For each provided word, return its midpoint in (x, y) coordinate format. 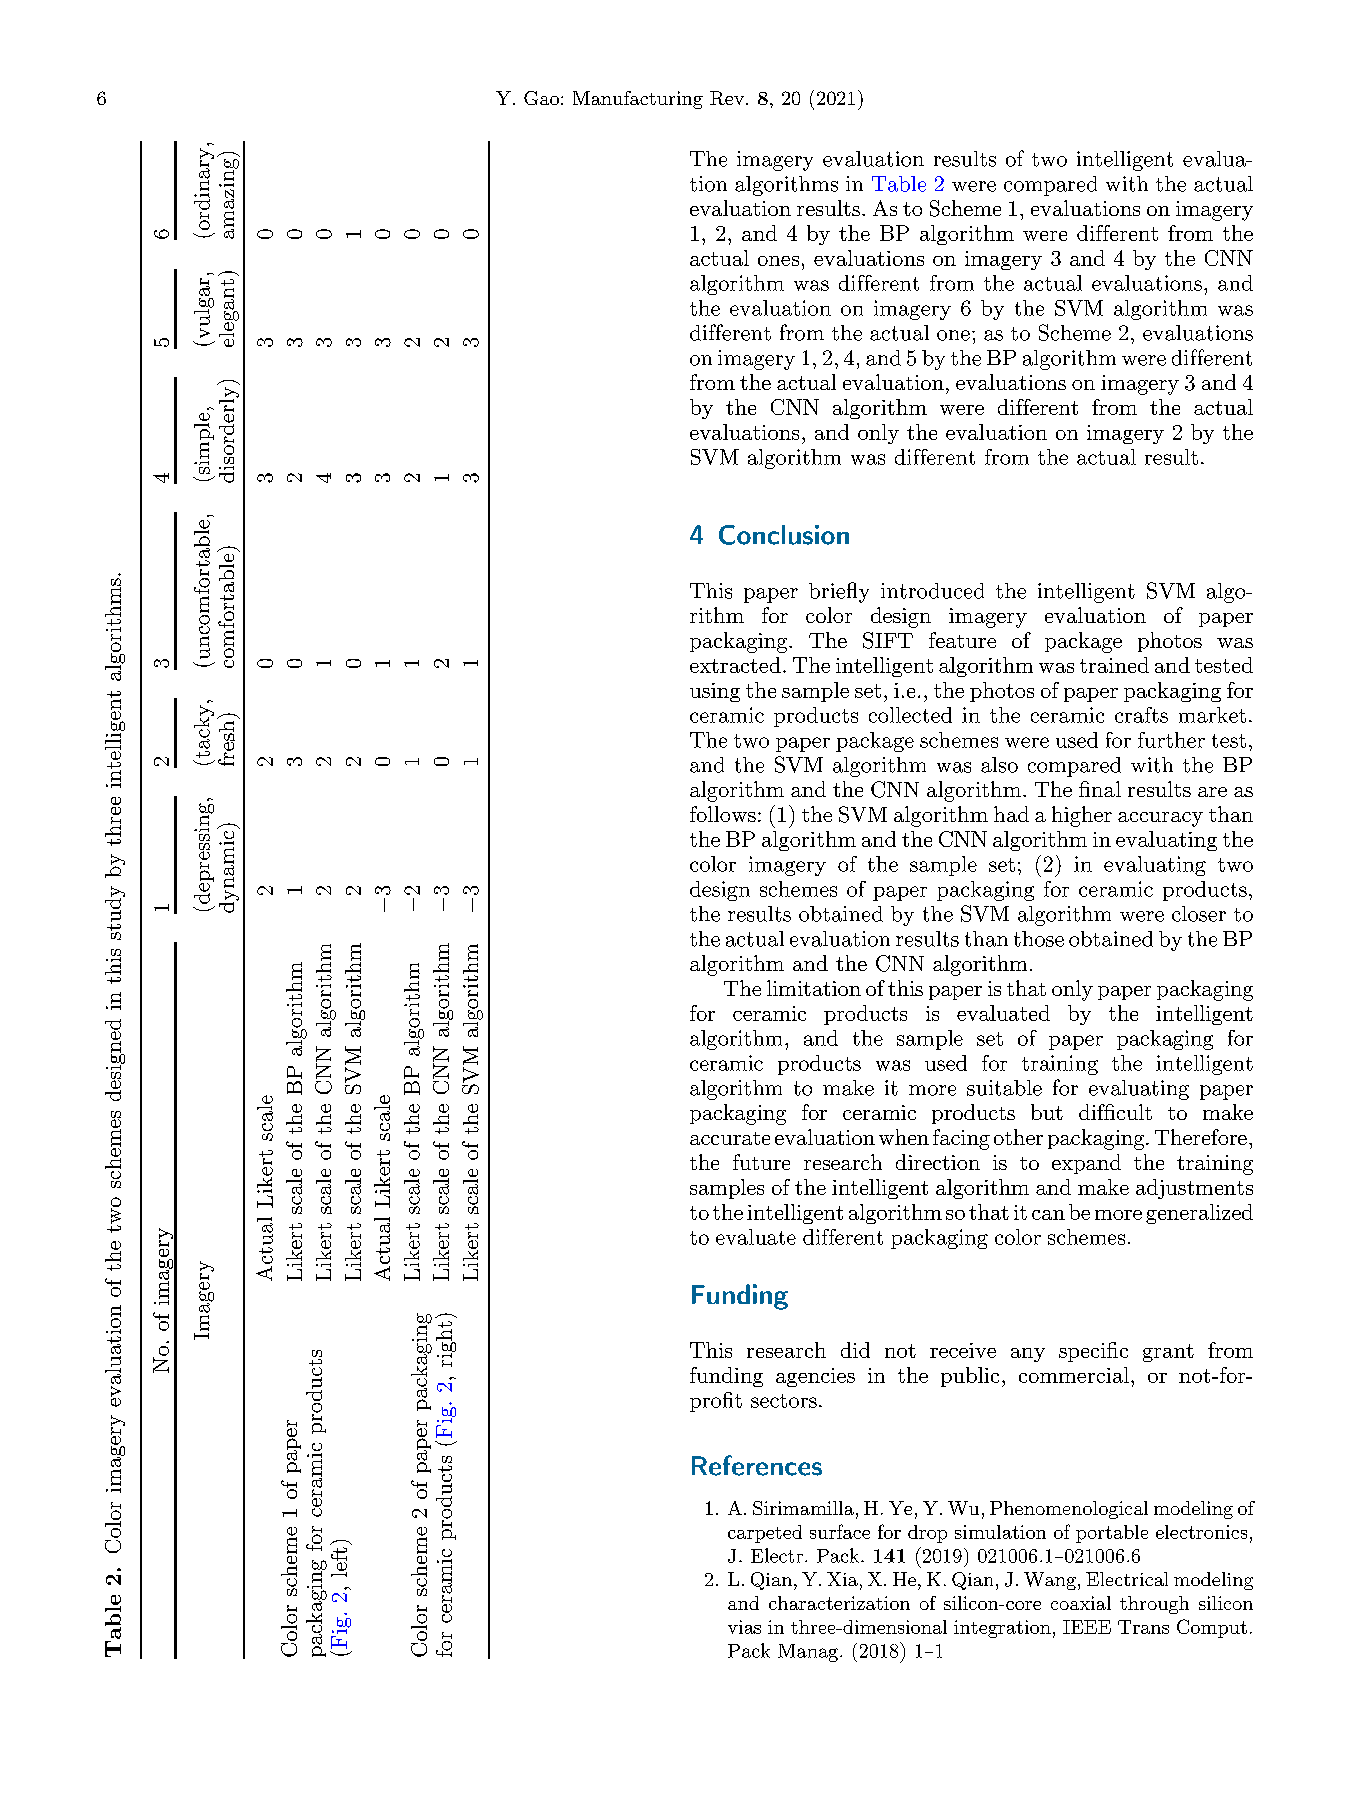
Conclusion (784, 535)
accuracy (1160, 819)
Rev (728, 98)
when (904, 1137)
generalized (1199, 1214)
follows (723, 814)
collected (910, 715)
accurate (730, 1138)
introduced (932, 591)
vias (744, 1627)
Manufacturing (638, 100)
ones (778, 261)
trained (1114, 665)
